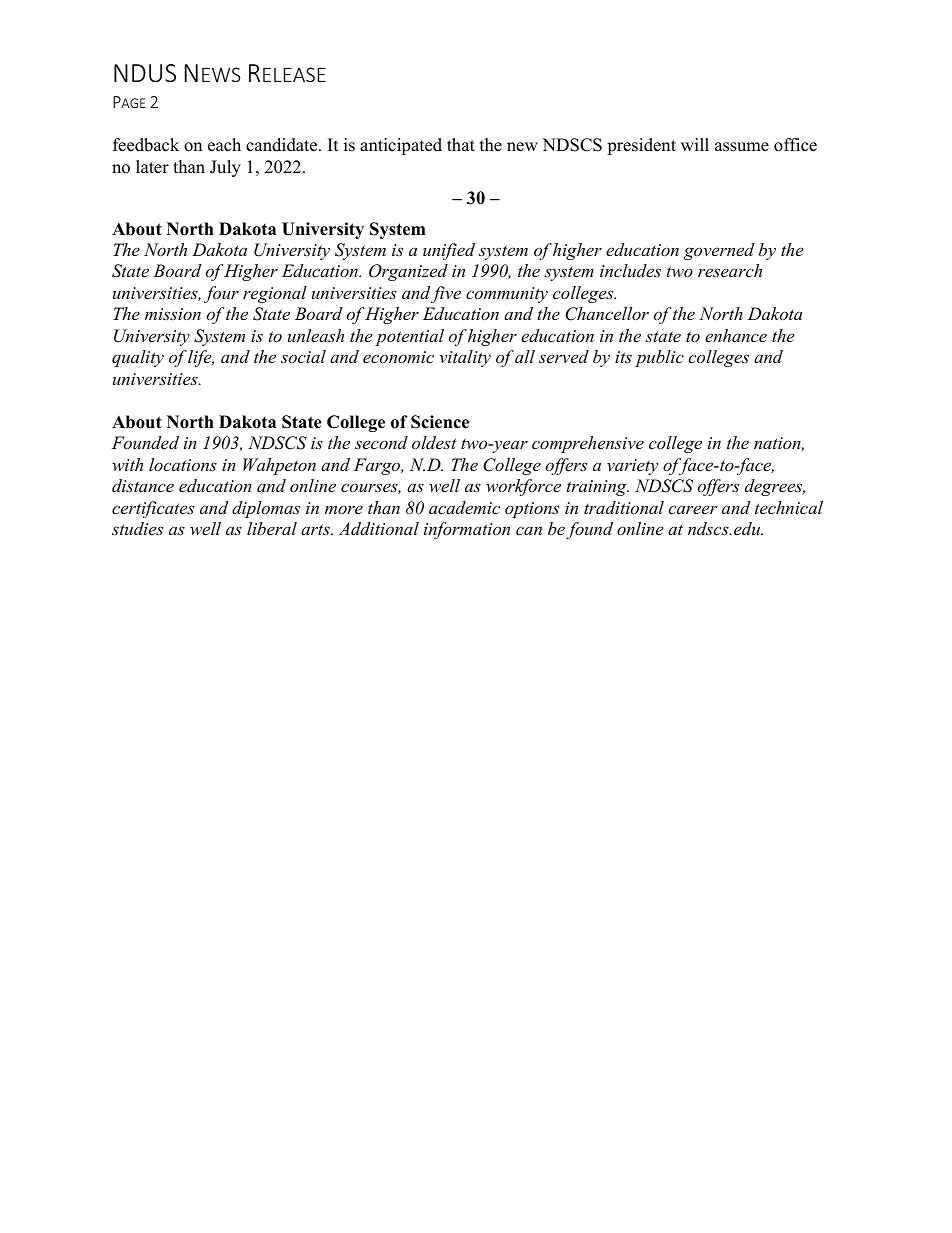 Image resolution: width=952 pixels, height=1233 pixels. Describe the element at coordinates (201, 358) in the screenshot. I see `life` at that location.
